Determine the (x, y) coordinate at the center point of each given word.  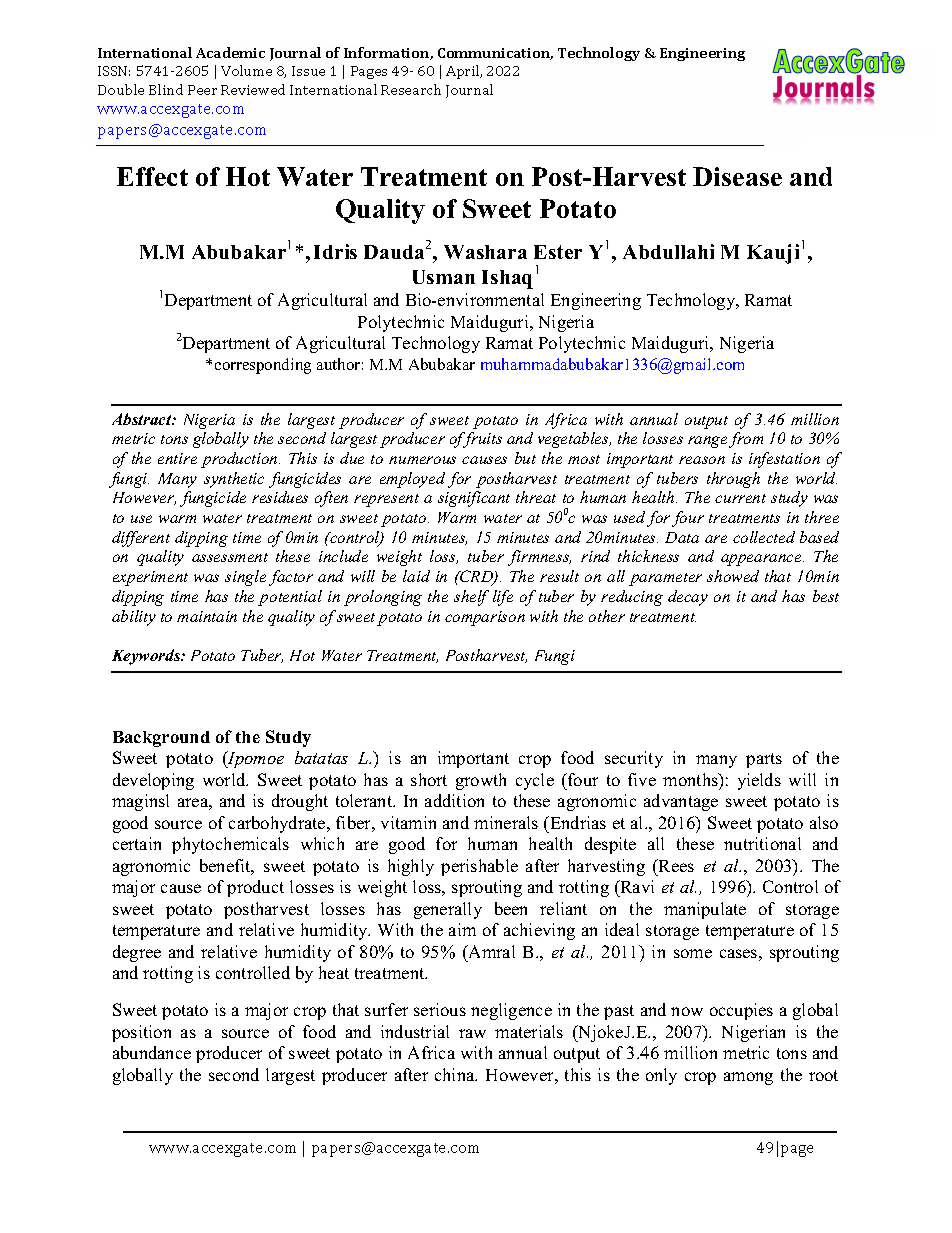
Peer (202, 90)
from (746, 440)
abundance (152, 1052)
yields (759, 781)
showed (733, 576)
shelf (471, 598)
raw (472, 1033)
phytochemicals (230, 845)
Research (411, 89)
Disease (737, 176)
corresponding (263, 366)
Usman (444, 277)
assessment (230, 557)
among (748, 1078)
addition (454, 800)
